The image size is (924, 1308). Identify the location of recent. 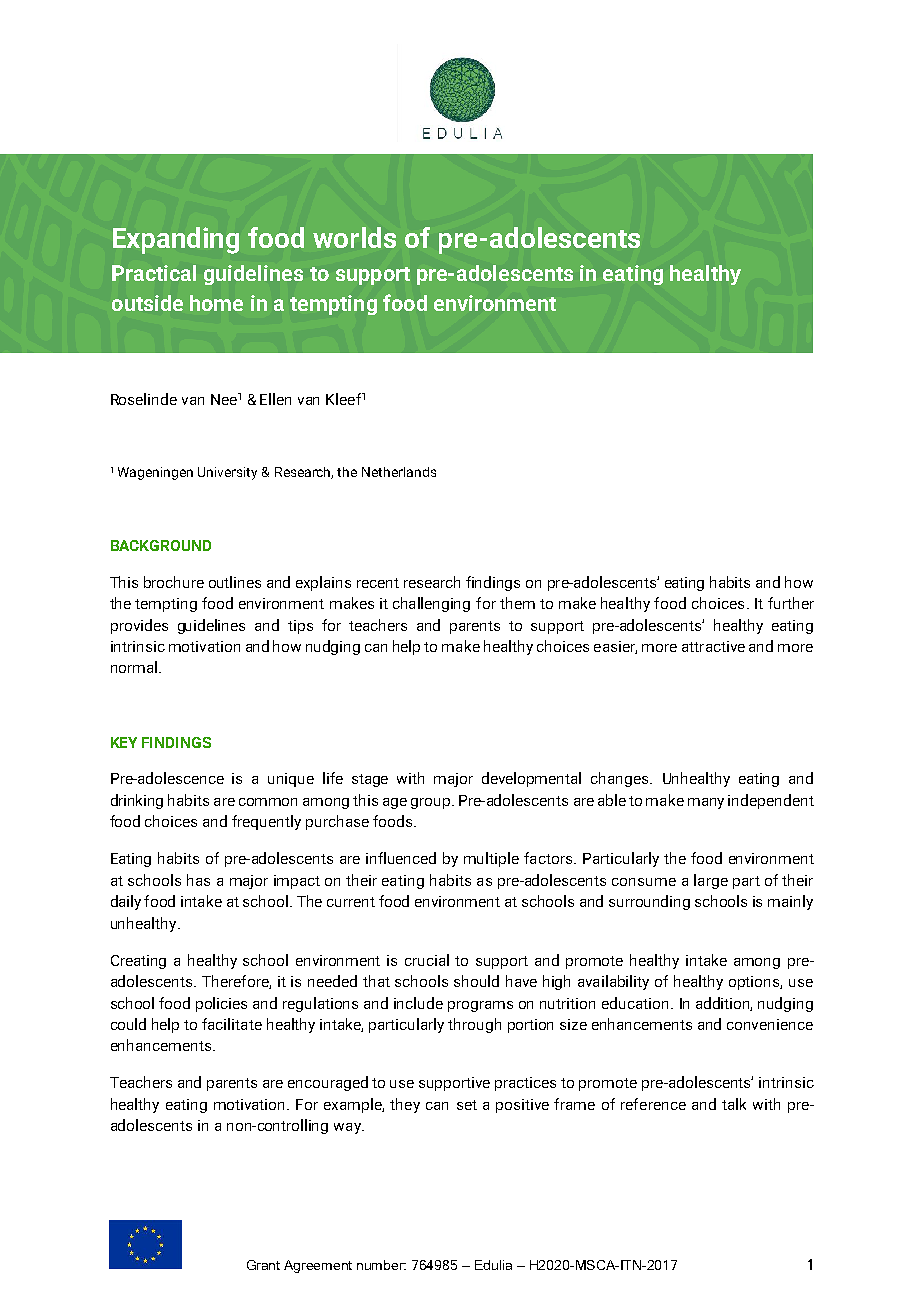
(378, 583).
